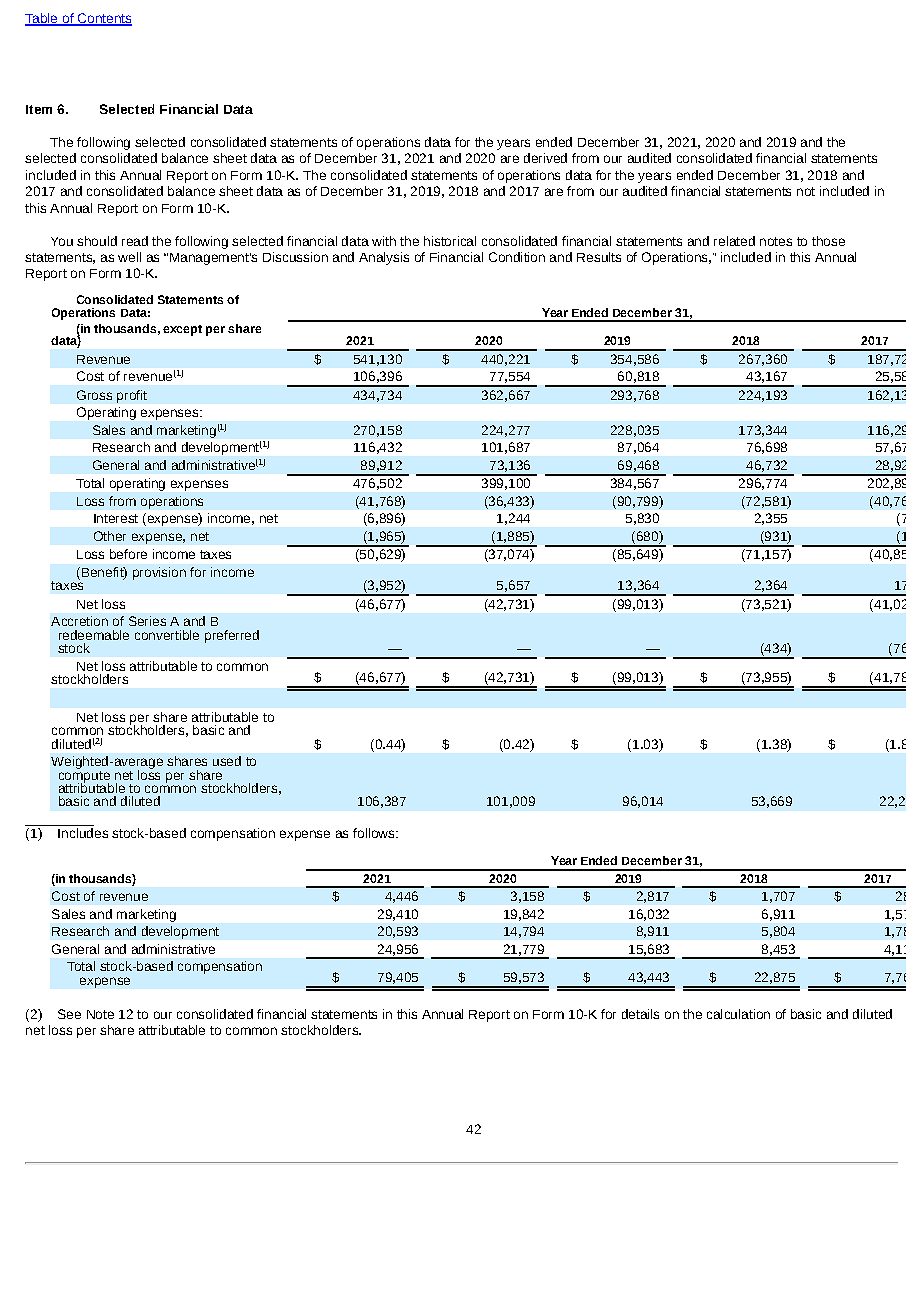 This screenshot has height=1308, width=924. I want to click on Contents, so click(103, 19).
